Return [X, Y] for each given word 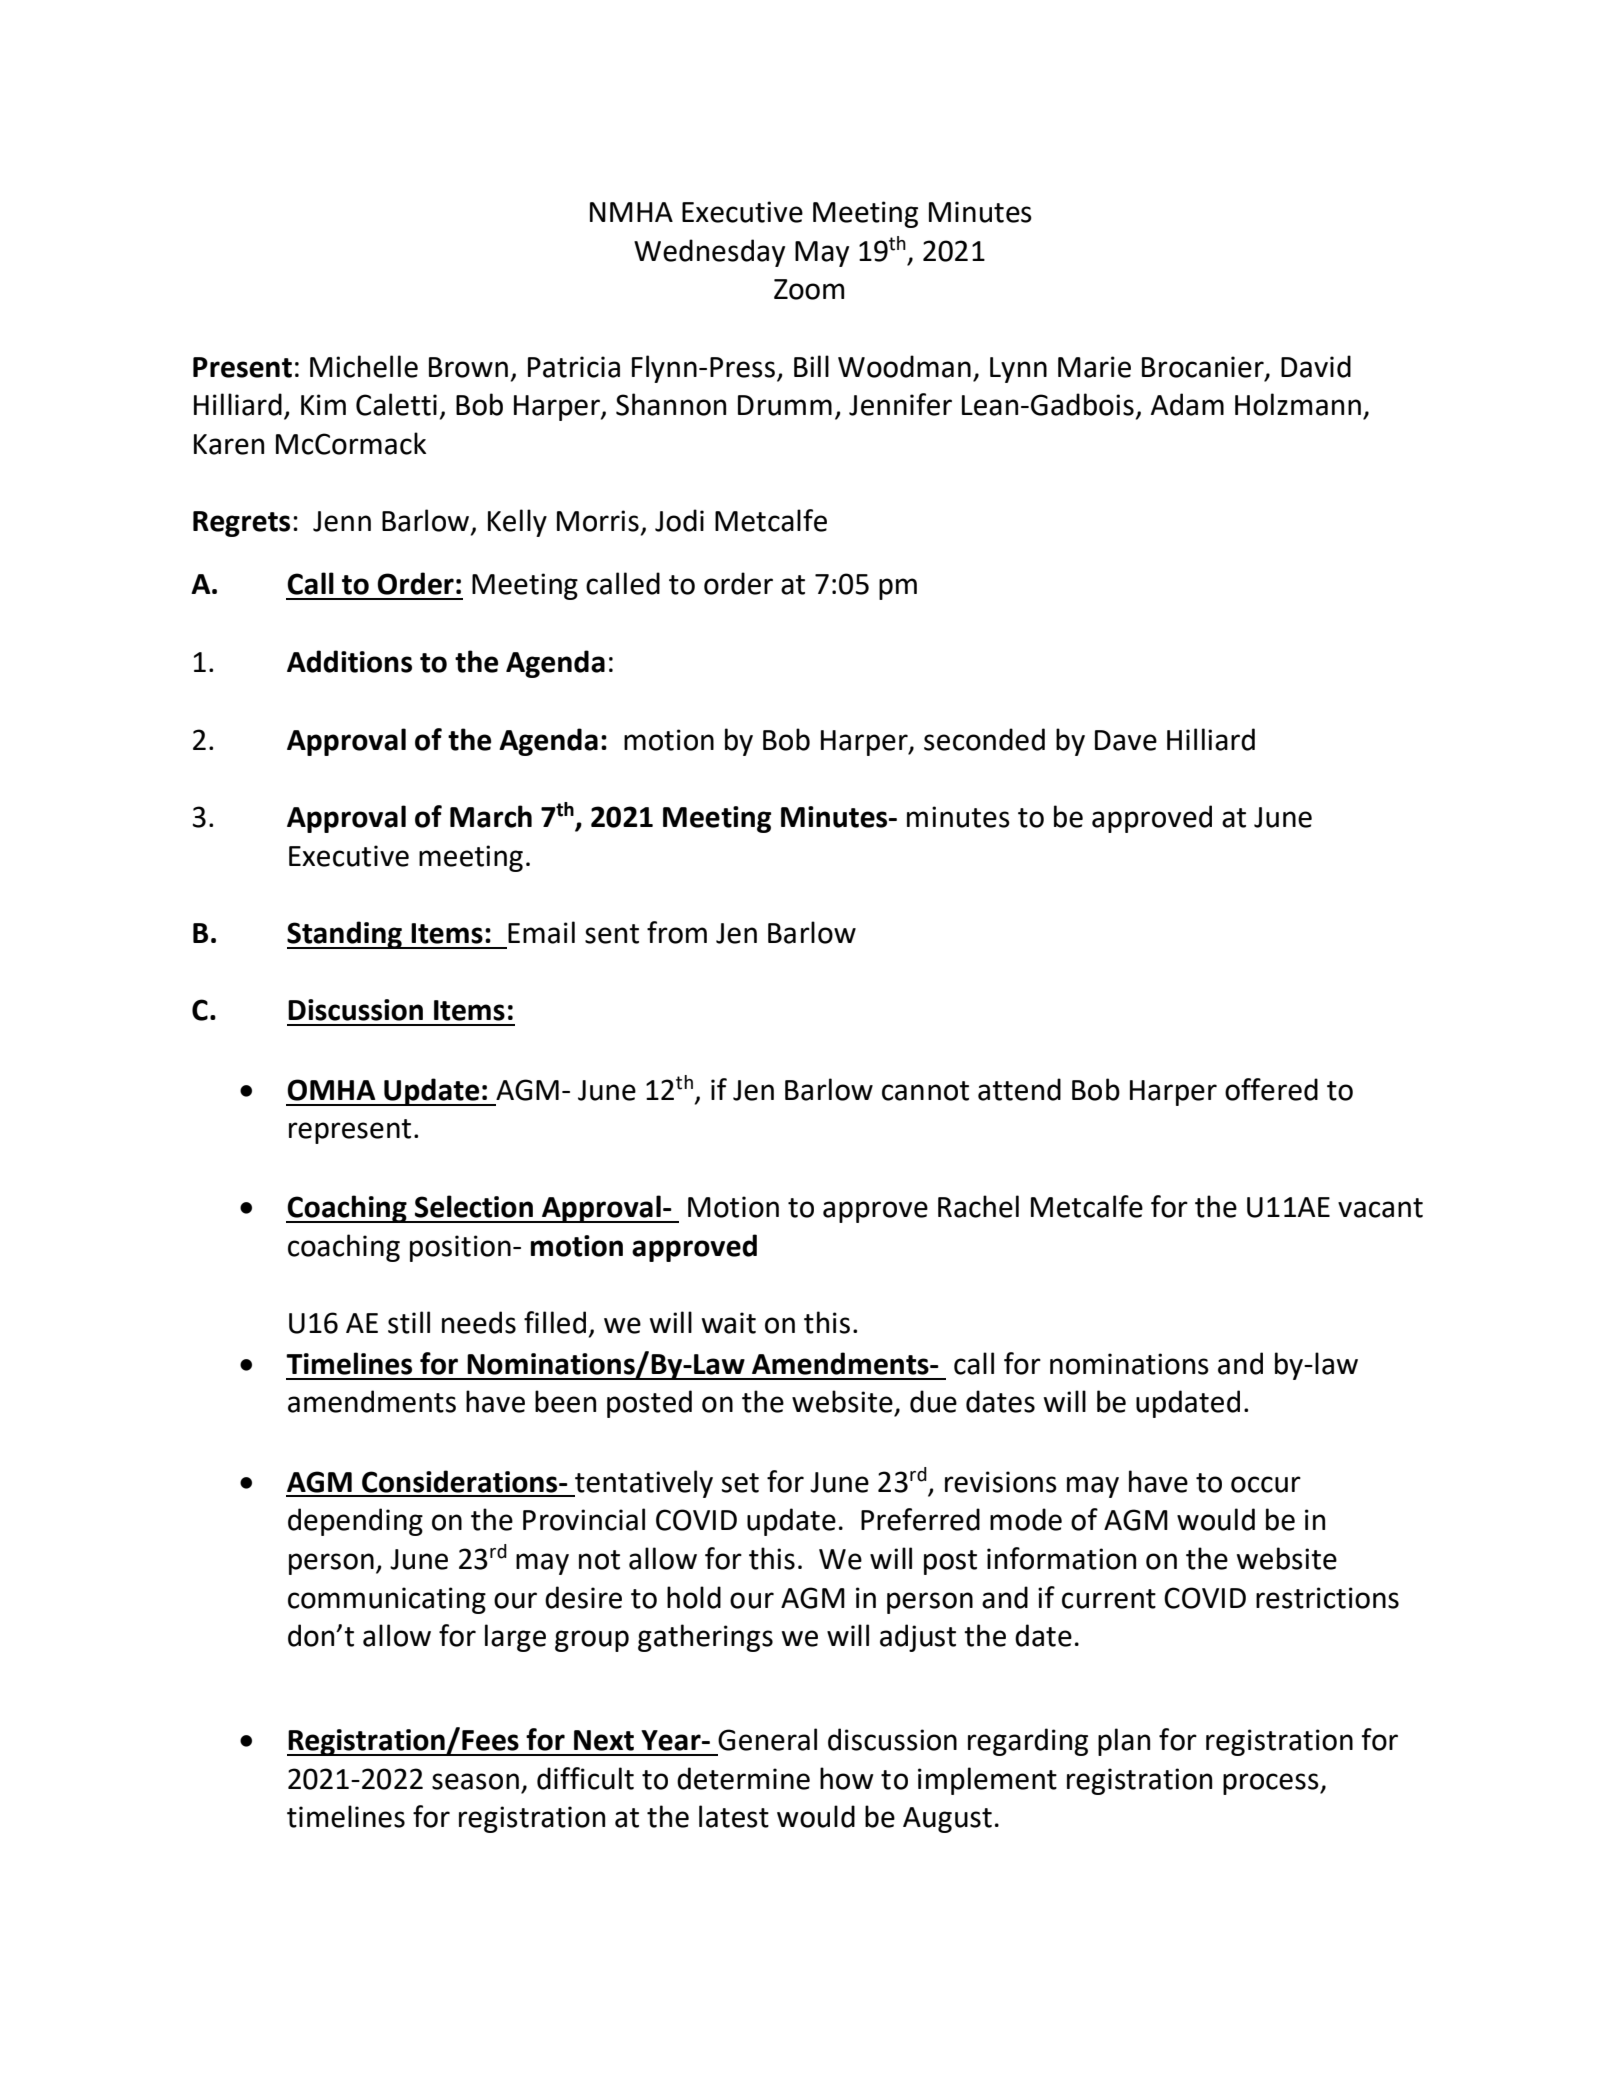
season [475, 1781]
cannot [925, 1091]
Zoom [809, 289]
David [1316, 366]
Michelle [364, 366]
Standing [346, 935]
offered [1271, 1089]
